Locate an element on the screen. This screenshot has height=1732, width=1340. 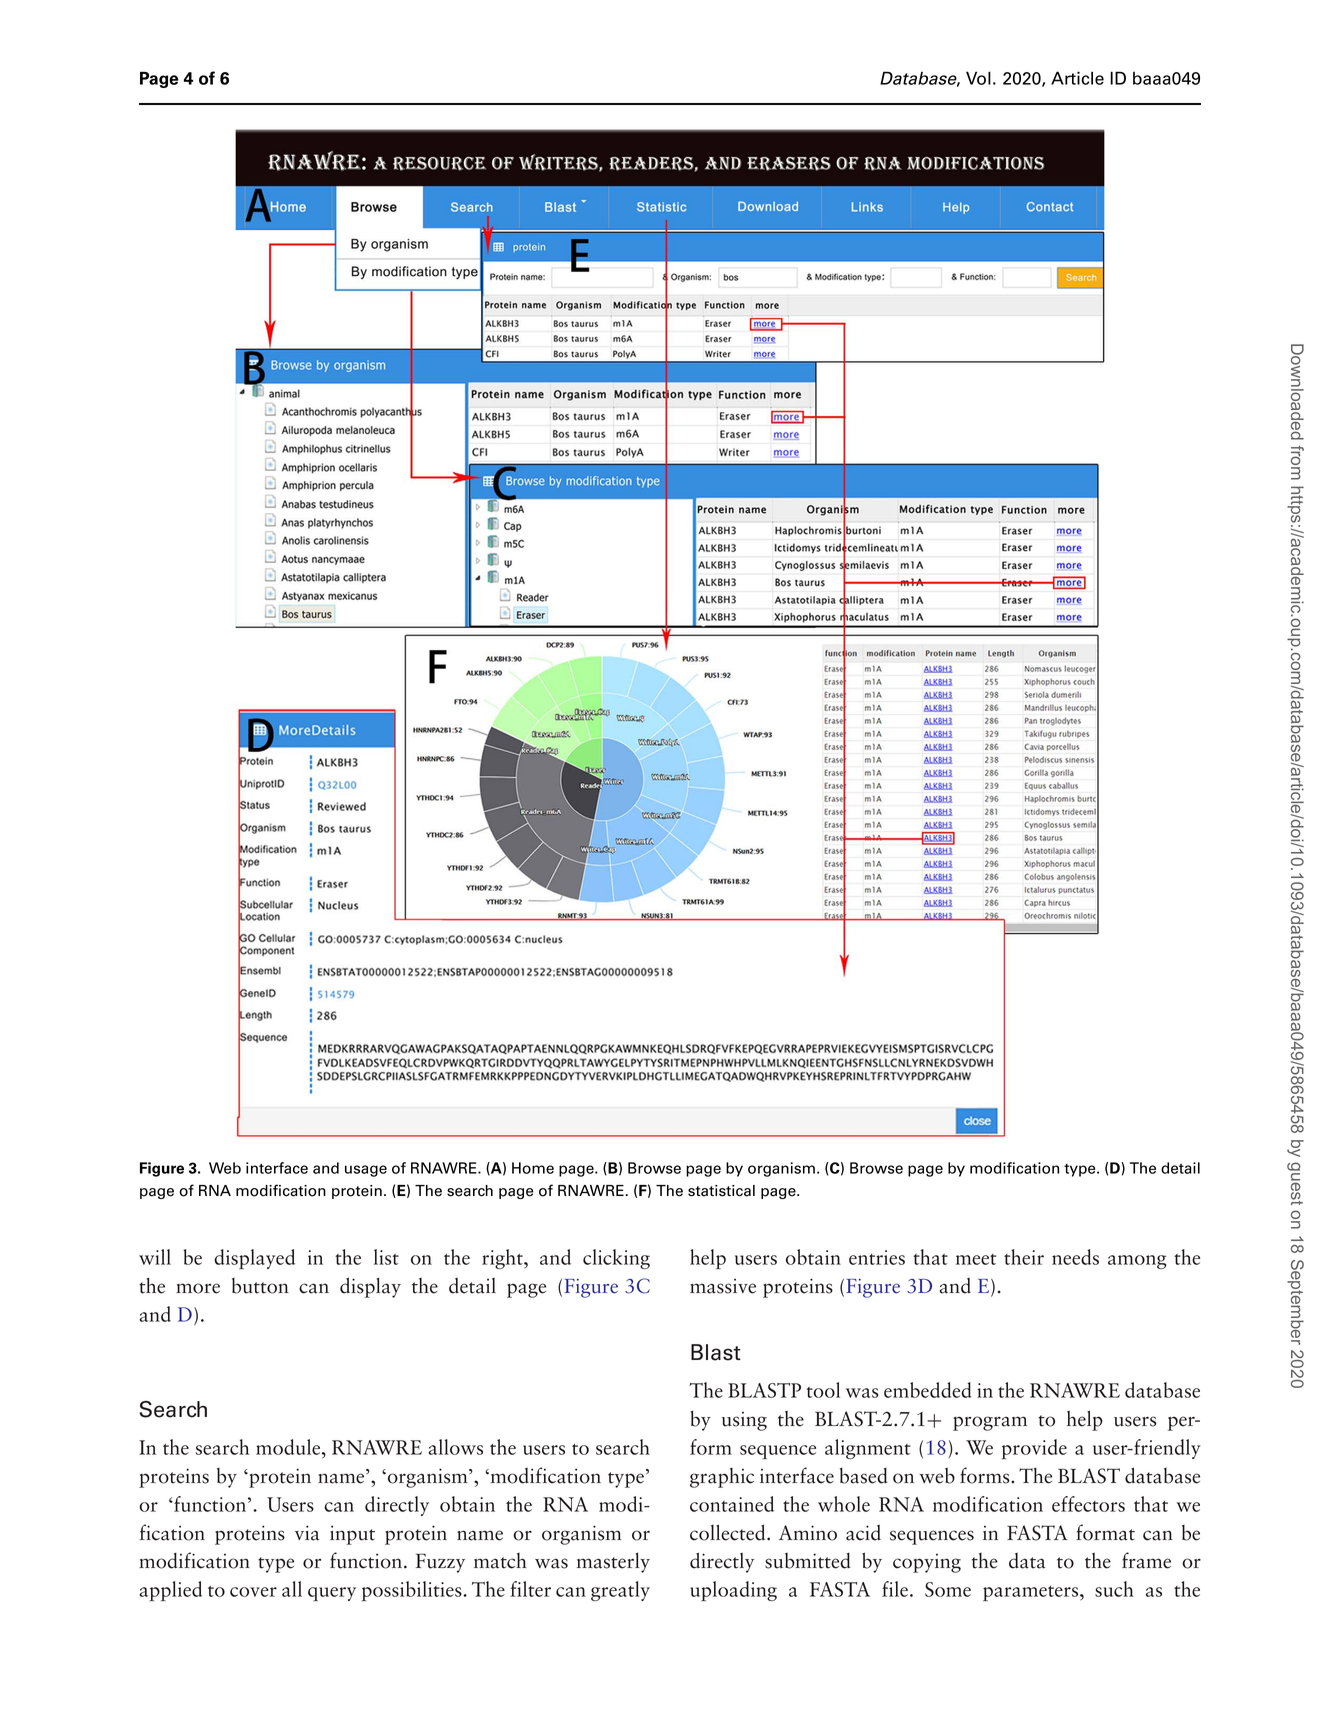
Home is located at coordinates (533, 1168).
